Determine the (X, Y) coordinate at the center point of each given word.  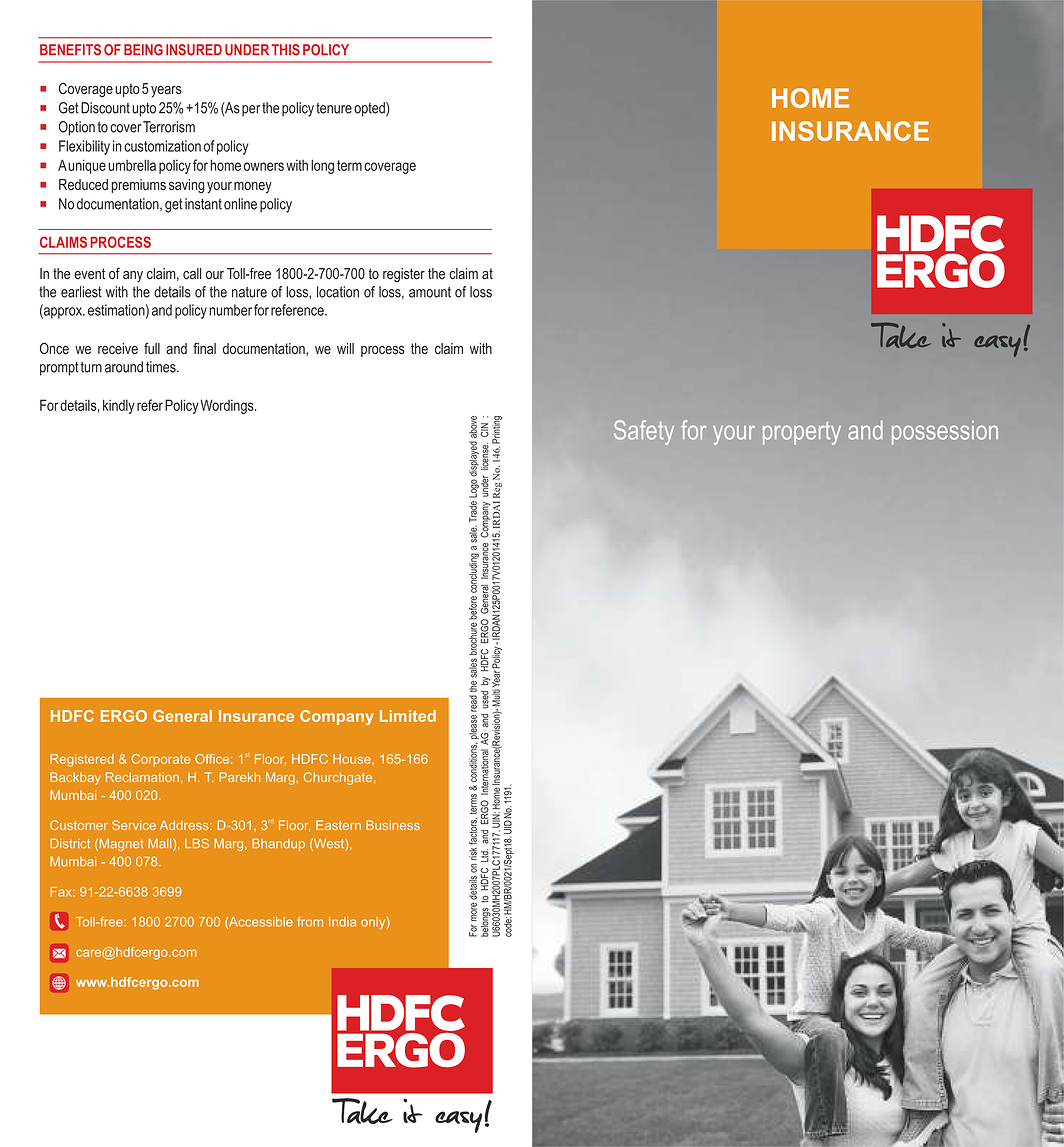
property (802, 433)
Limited (408, 716)
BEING (143, 50)
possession (945, 432)
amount (430, 292)
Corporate (161, 760)
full (152, 348)
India (342, 922)
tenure (334, 108)
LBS (197, 843)
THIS (286, 50)
